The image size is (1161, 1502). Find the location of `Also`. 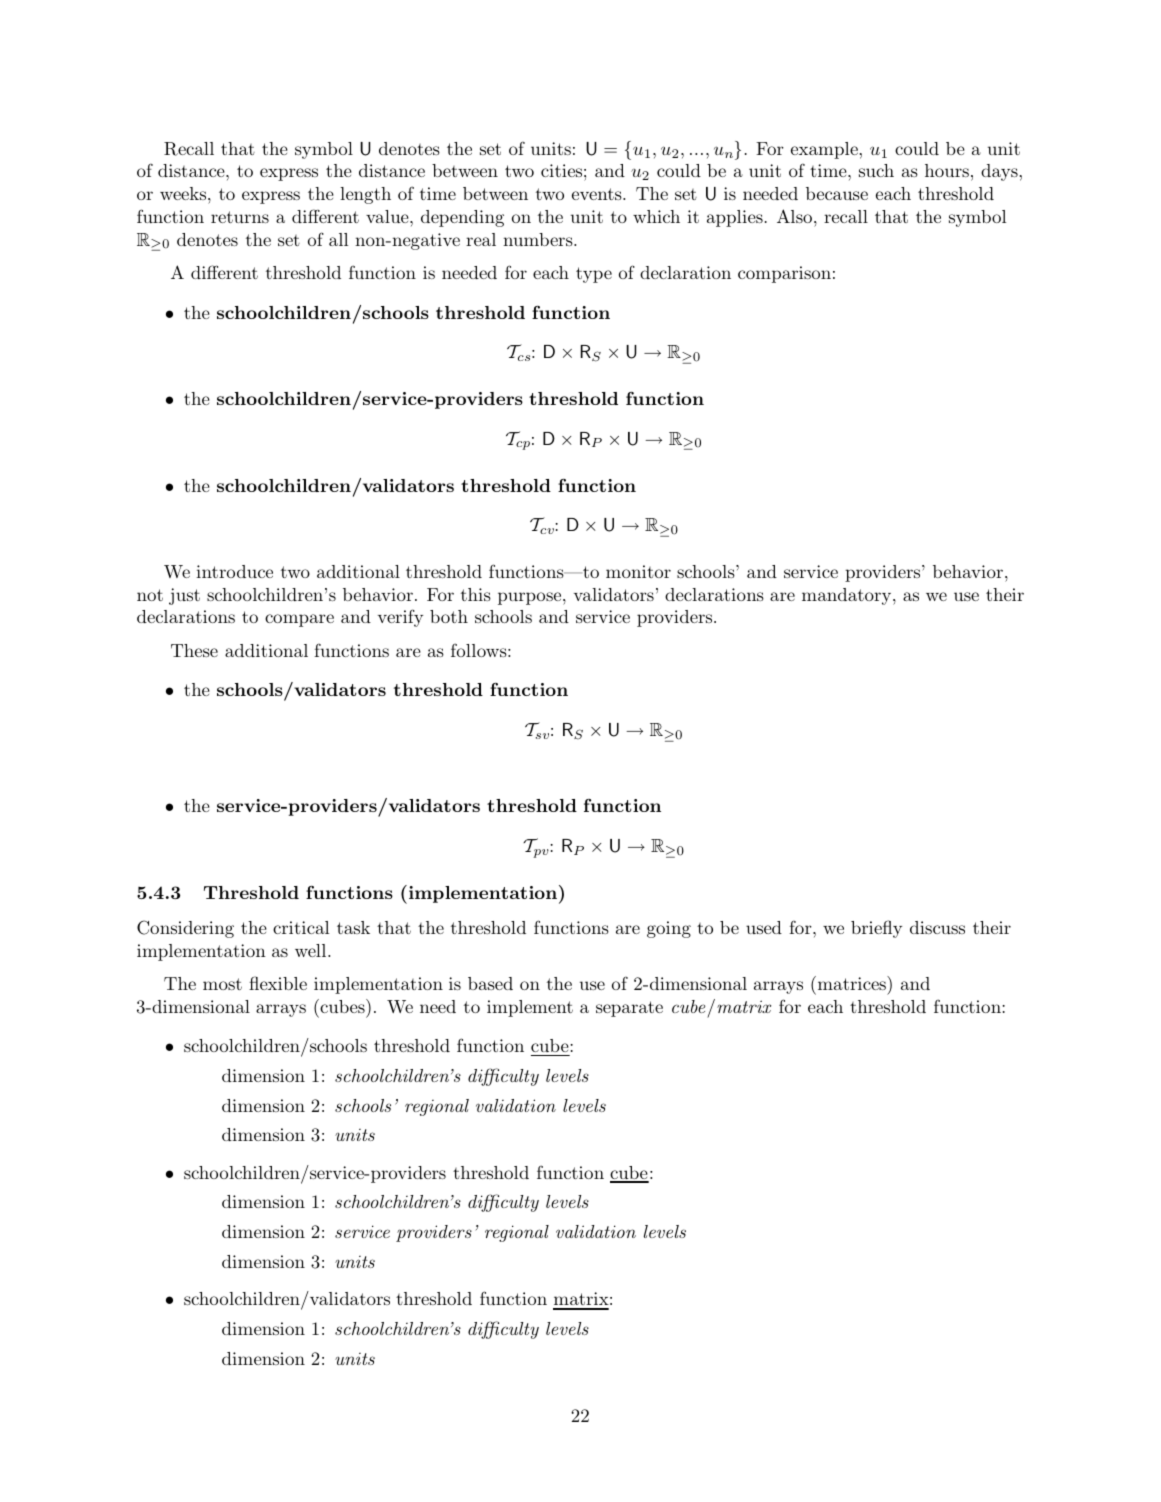

Also is located at coordinates (796, 216).
